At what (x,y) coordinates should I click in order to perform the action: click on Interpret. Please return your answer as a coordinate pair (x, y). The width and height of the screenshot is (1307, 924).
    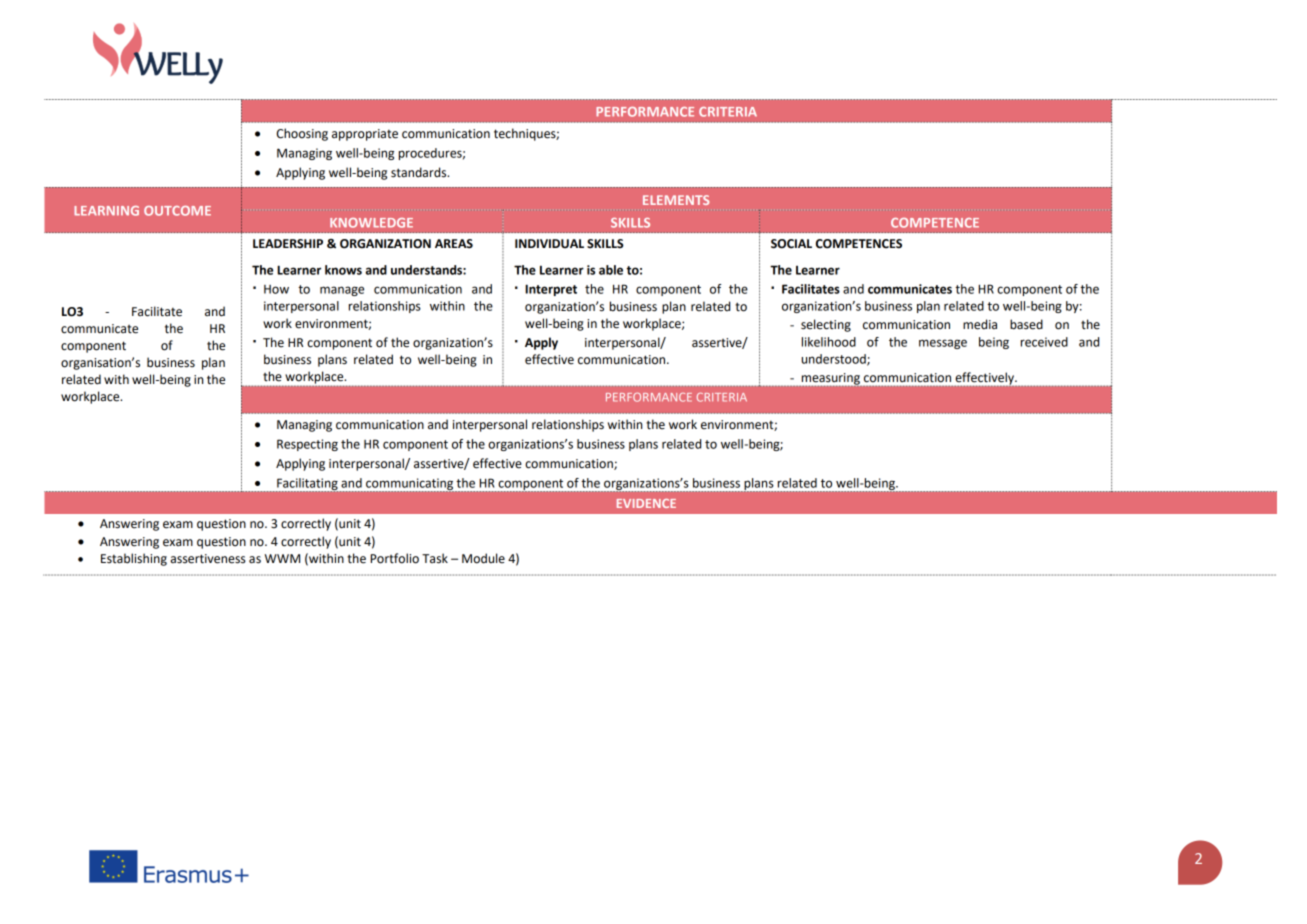
    Looking at the image, I should click on (551, 290).
